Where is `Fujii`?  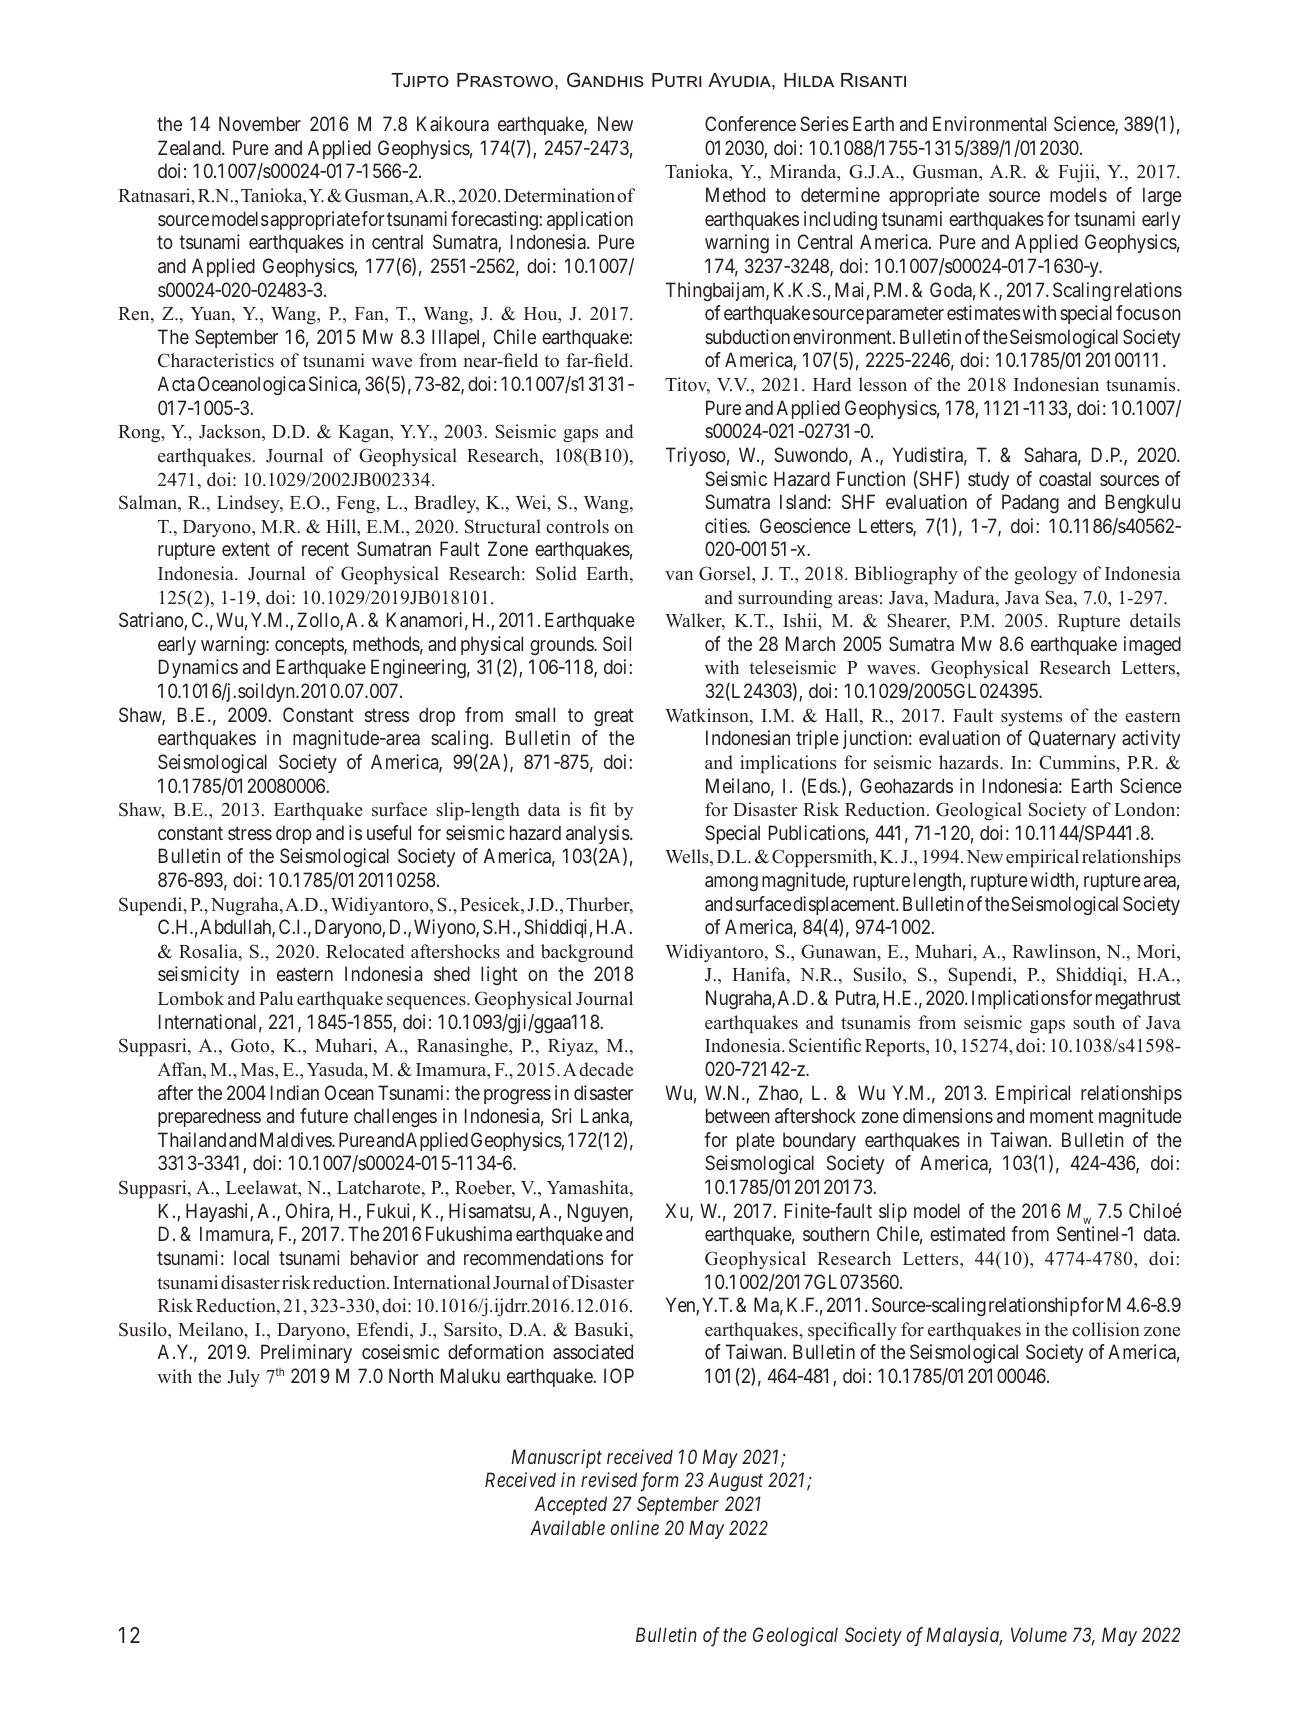 Fujii is located at coordinates (1077, 173).
